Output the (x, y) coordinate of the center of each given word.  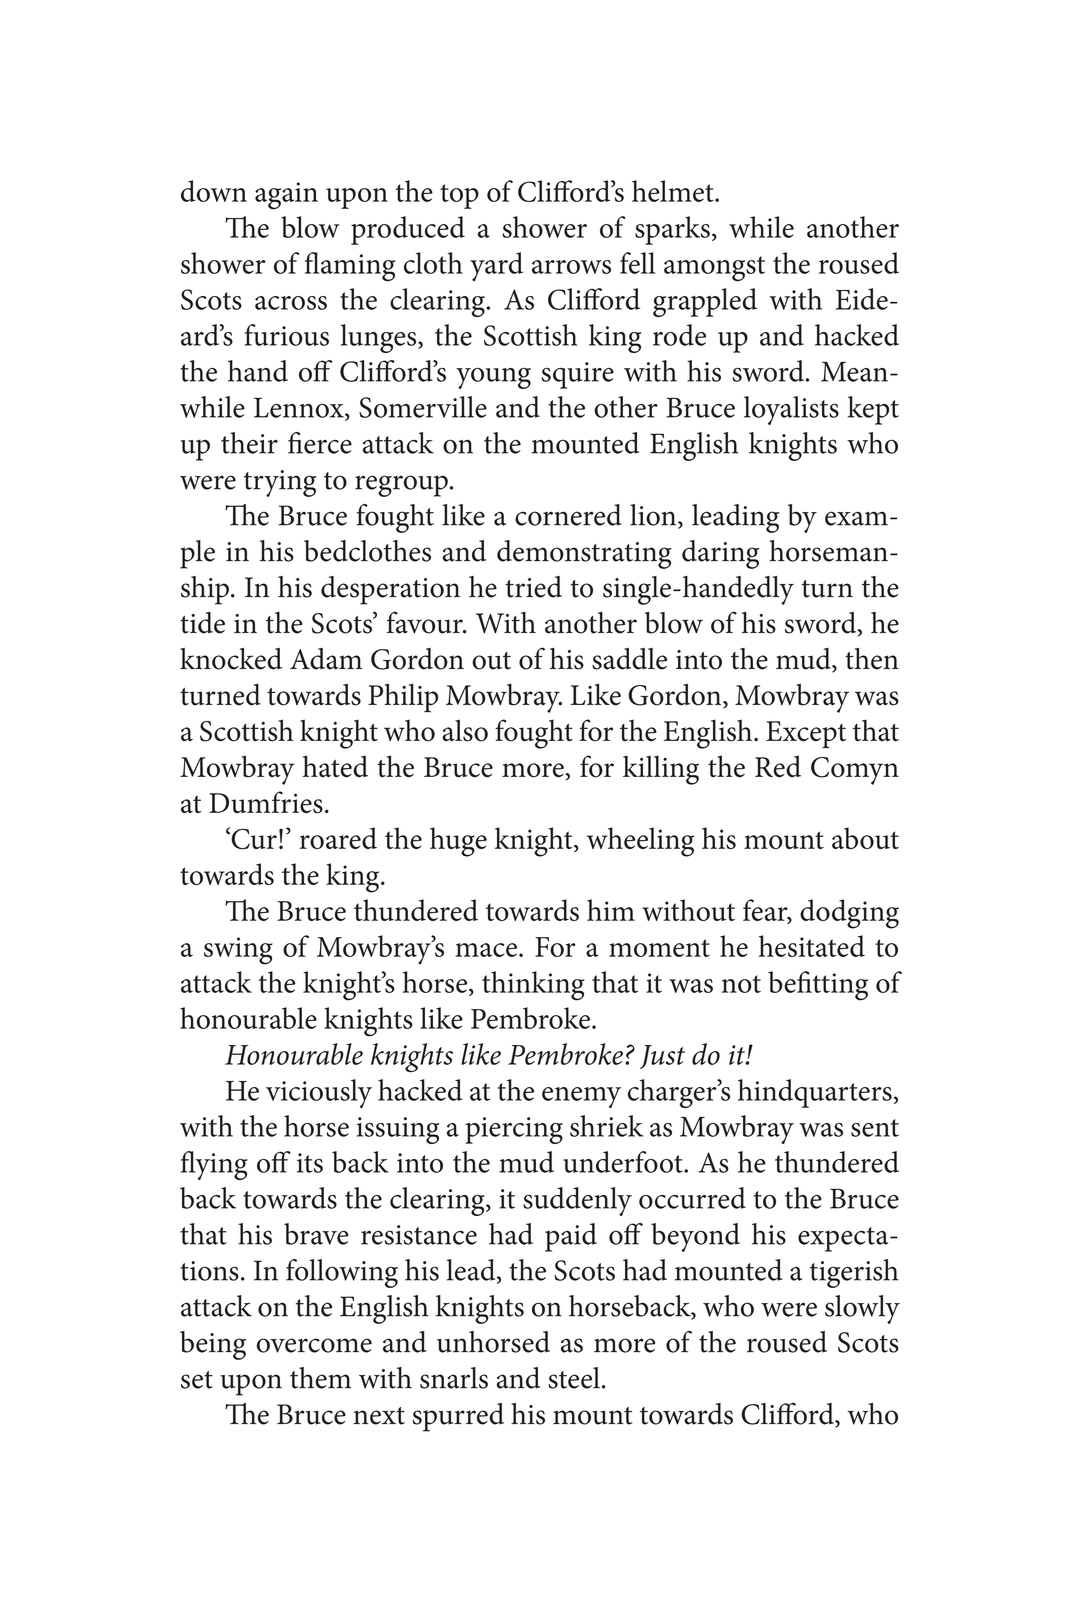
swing (238, 951)
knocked (231, 659)
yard (496, 266)
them (320, 1378)
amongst (714, 268)
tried (533, 587)
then (872, 659)
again (286, 196)
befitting (818, 986)
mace (487, 950)
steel (574, 1378)
